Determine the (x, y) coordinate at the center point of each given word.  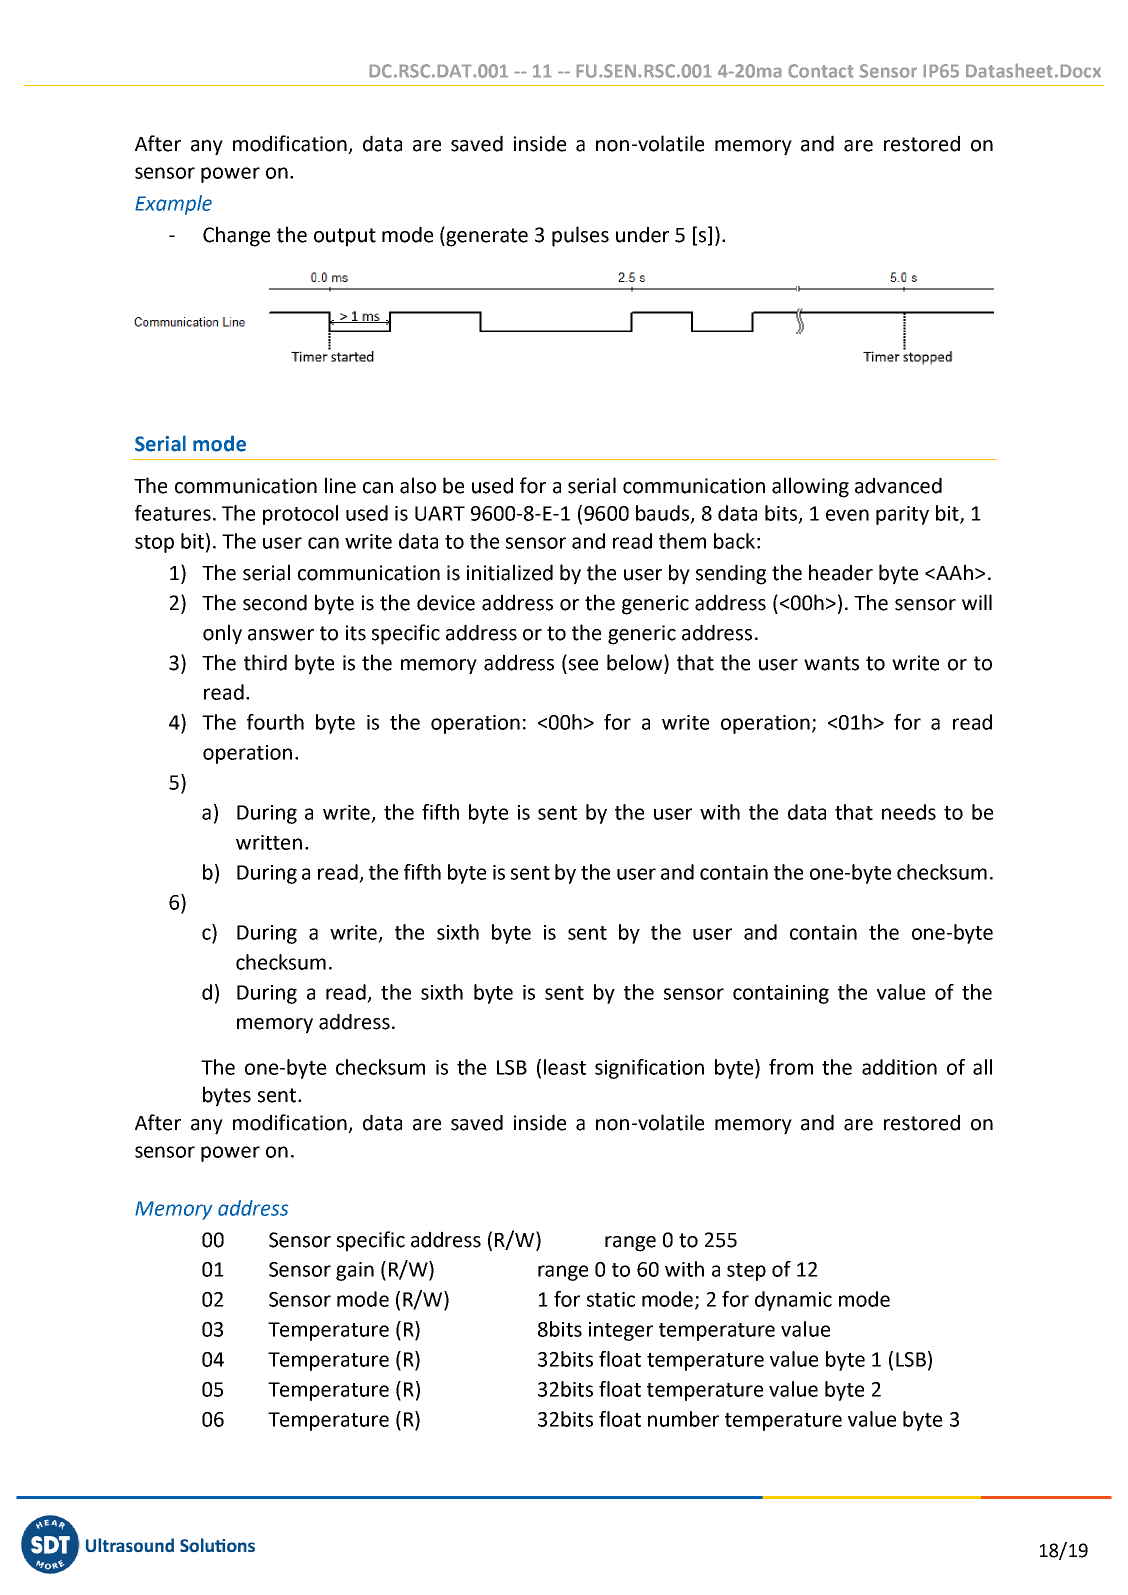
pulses (580, 236)
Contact (821, 71)
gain (355, 1271)
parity (902, 515)
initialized (510, 572)
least (565, 1067)
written (269, 842)
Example (173, 205)
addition (899, 1067)
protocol (300, 515)
